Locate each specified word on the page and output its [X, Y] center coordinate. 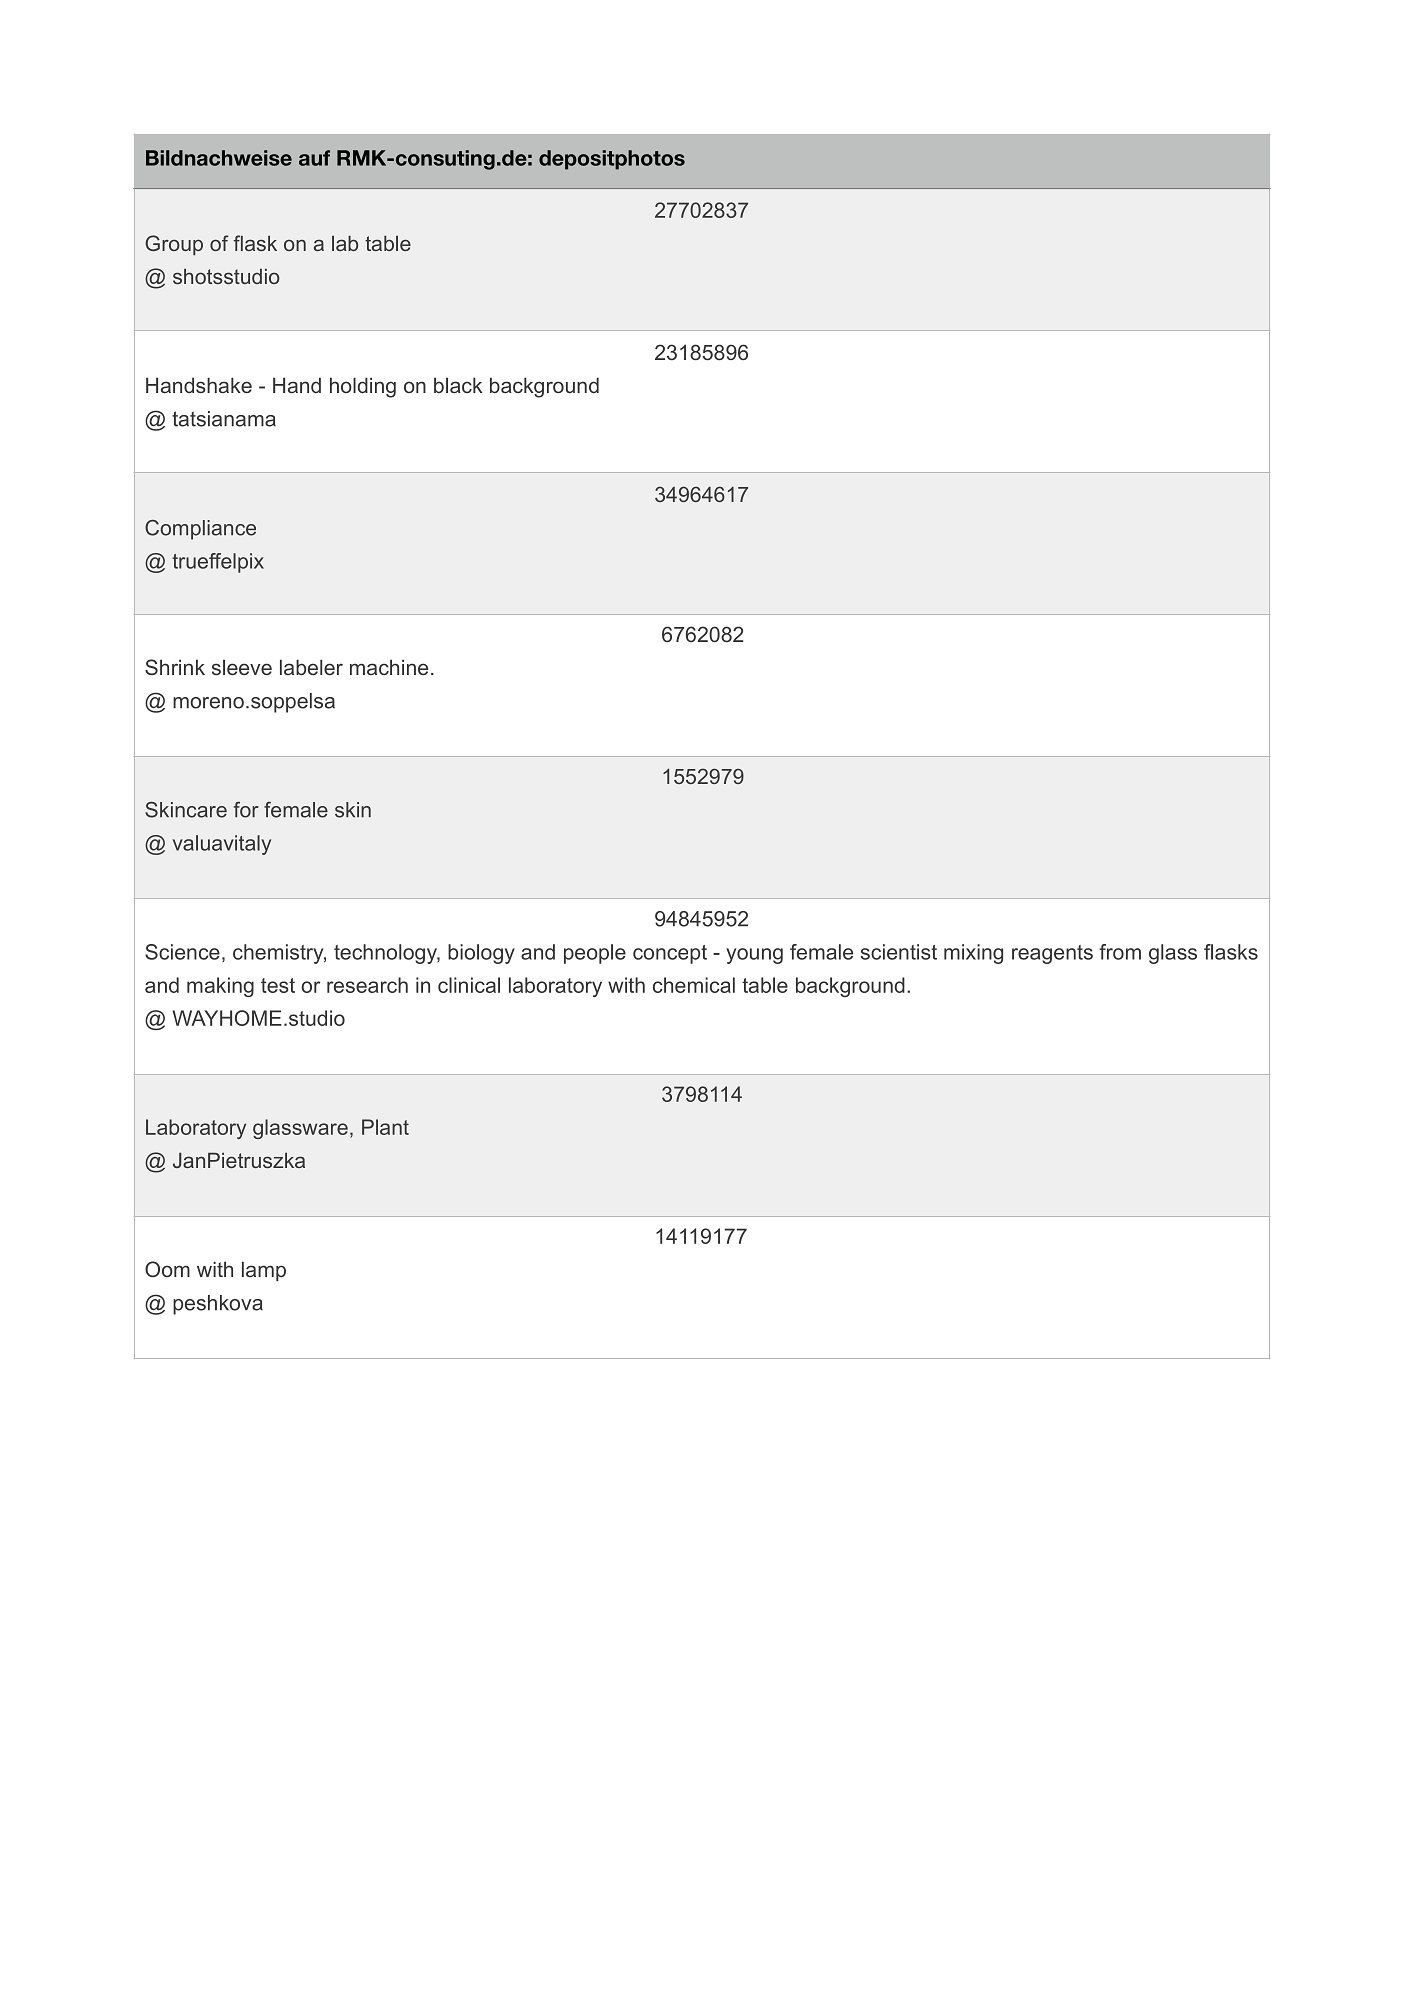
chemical [694, 985]
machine [389, 667]
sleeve [242, 667]
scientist [899, 952]
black [458, 385]
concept [670, 954]
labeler [311, 667]
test [278, 985]
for [246, 810]
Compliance [200, 530]
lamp [264, 1271]
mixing [973, 954]
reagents [1052, 954]
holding [363, 387]
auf [314, 158]
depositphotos [612, 160]
